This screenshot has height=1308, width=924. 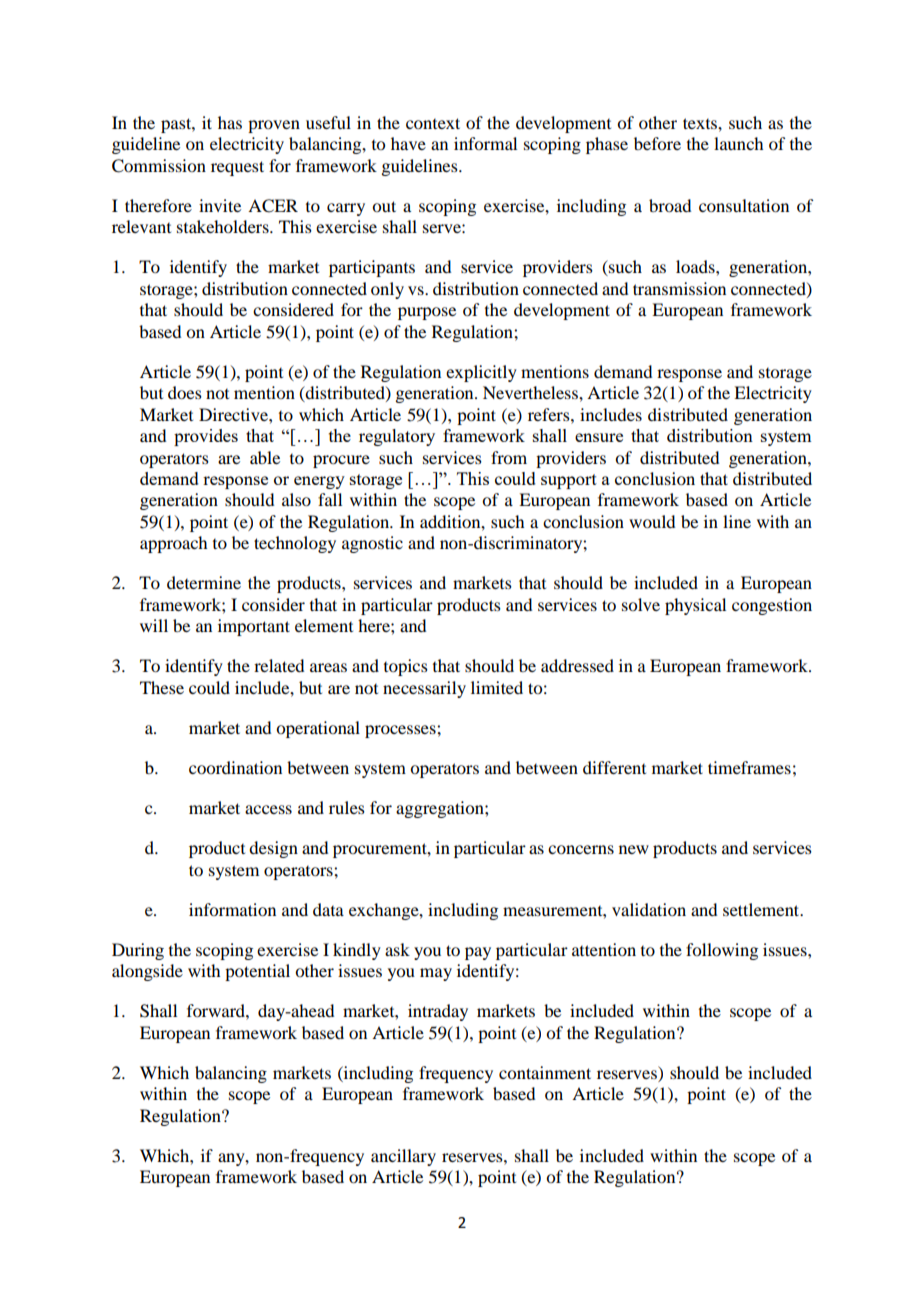 What do you see at coordinates (406, 667) in the screenshot?
I see `topics` at bounding box center [406, 667].
